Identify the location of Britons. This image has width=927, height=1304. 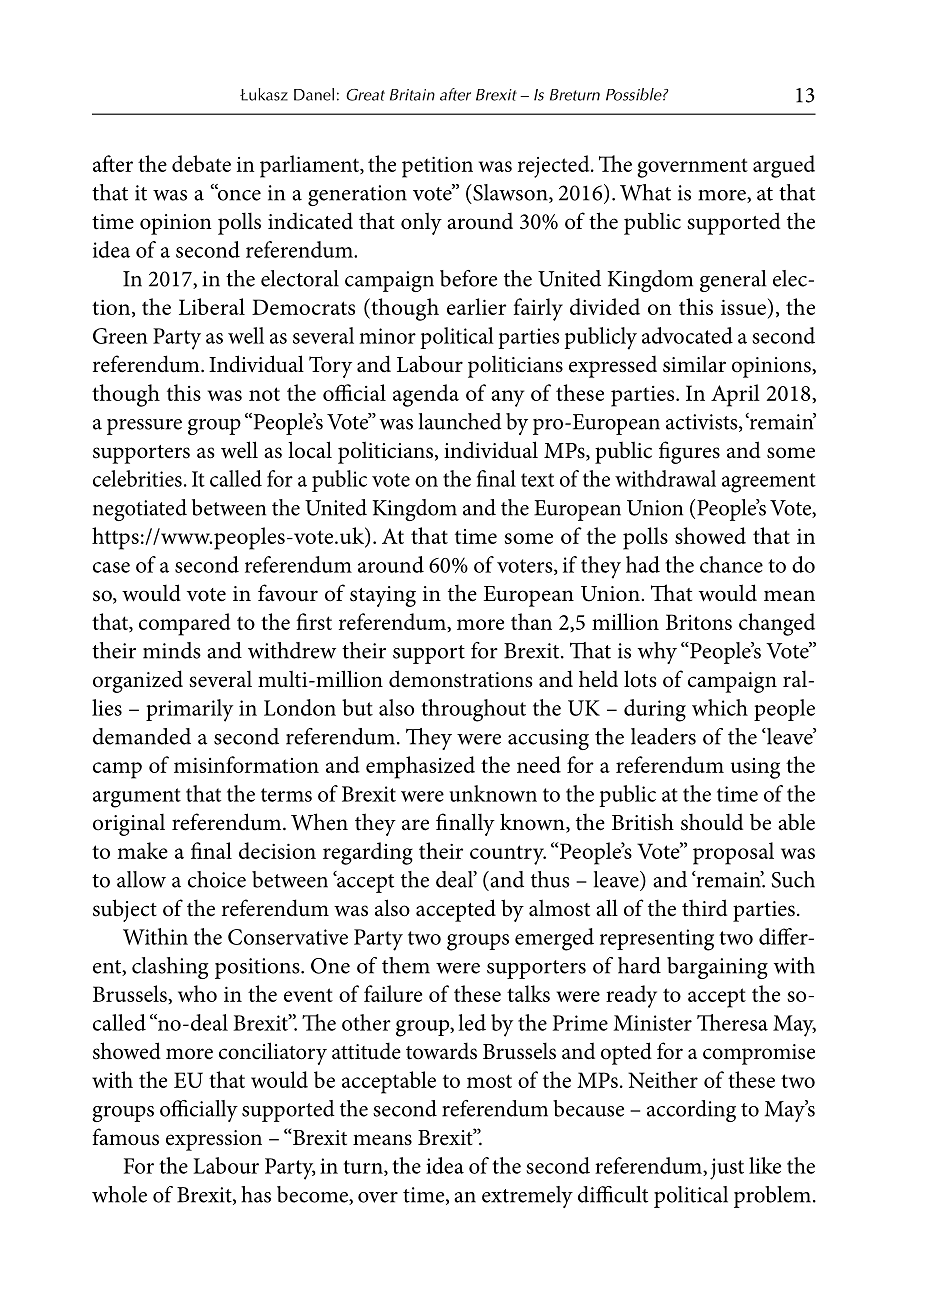
(699, 622).
